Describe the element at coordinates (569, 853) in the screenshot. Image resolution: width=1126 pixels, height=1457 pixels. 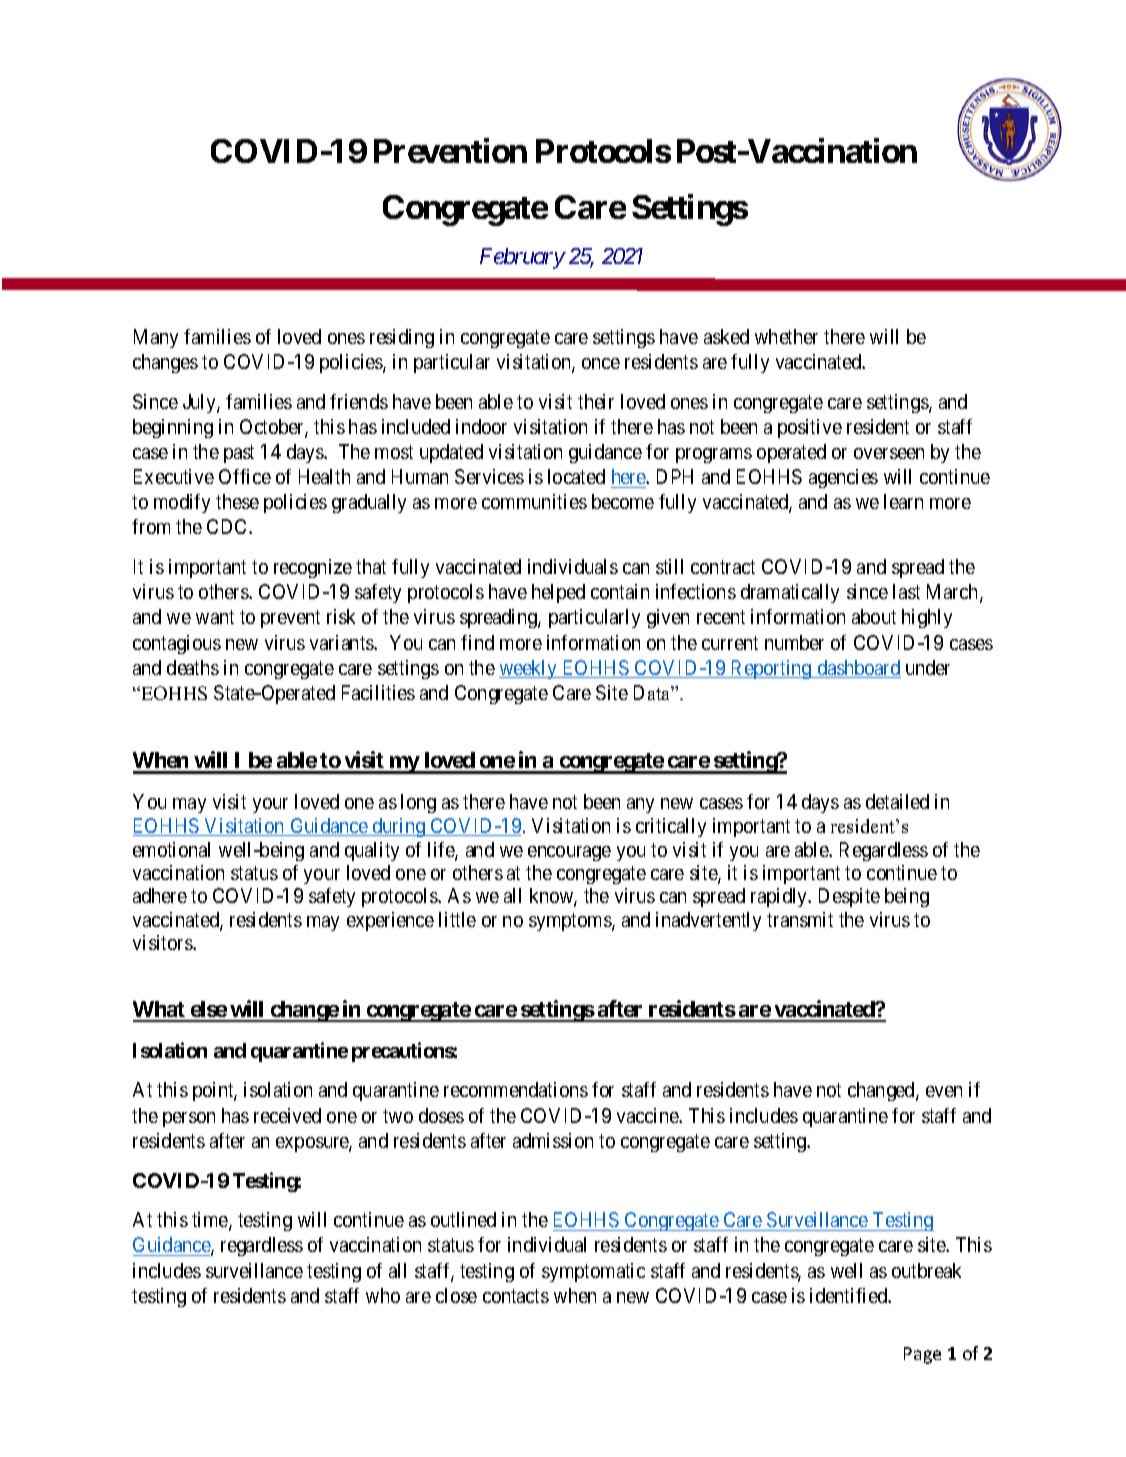
I see `encourage` at that location.
